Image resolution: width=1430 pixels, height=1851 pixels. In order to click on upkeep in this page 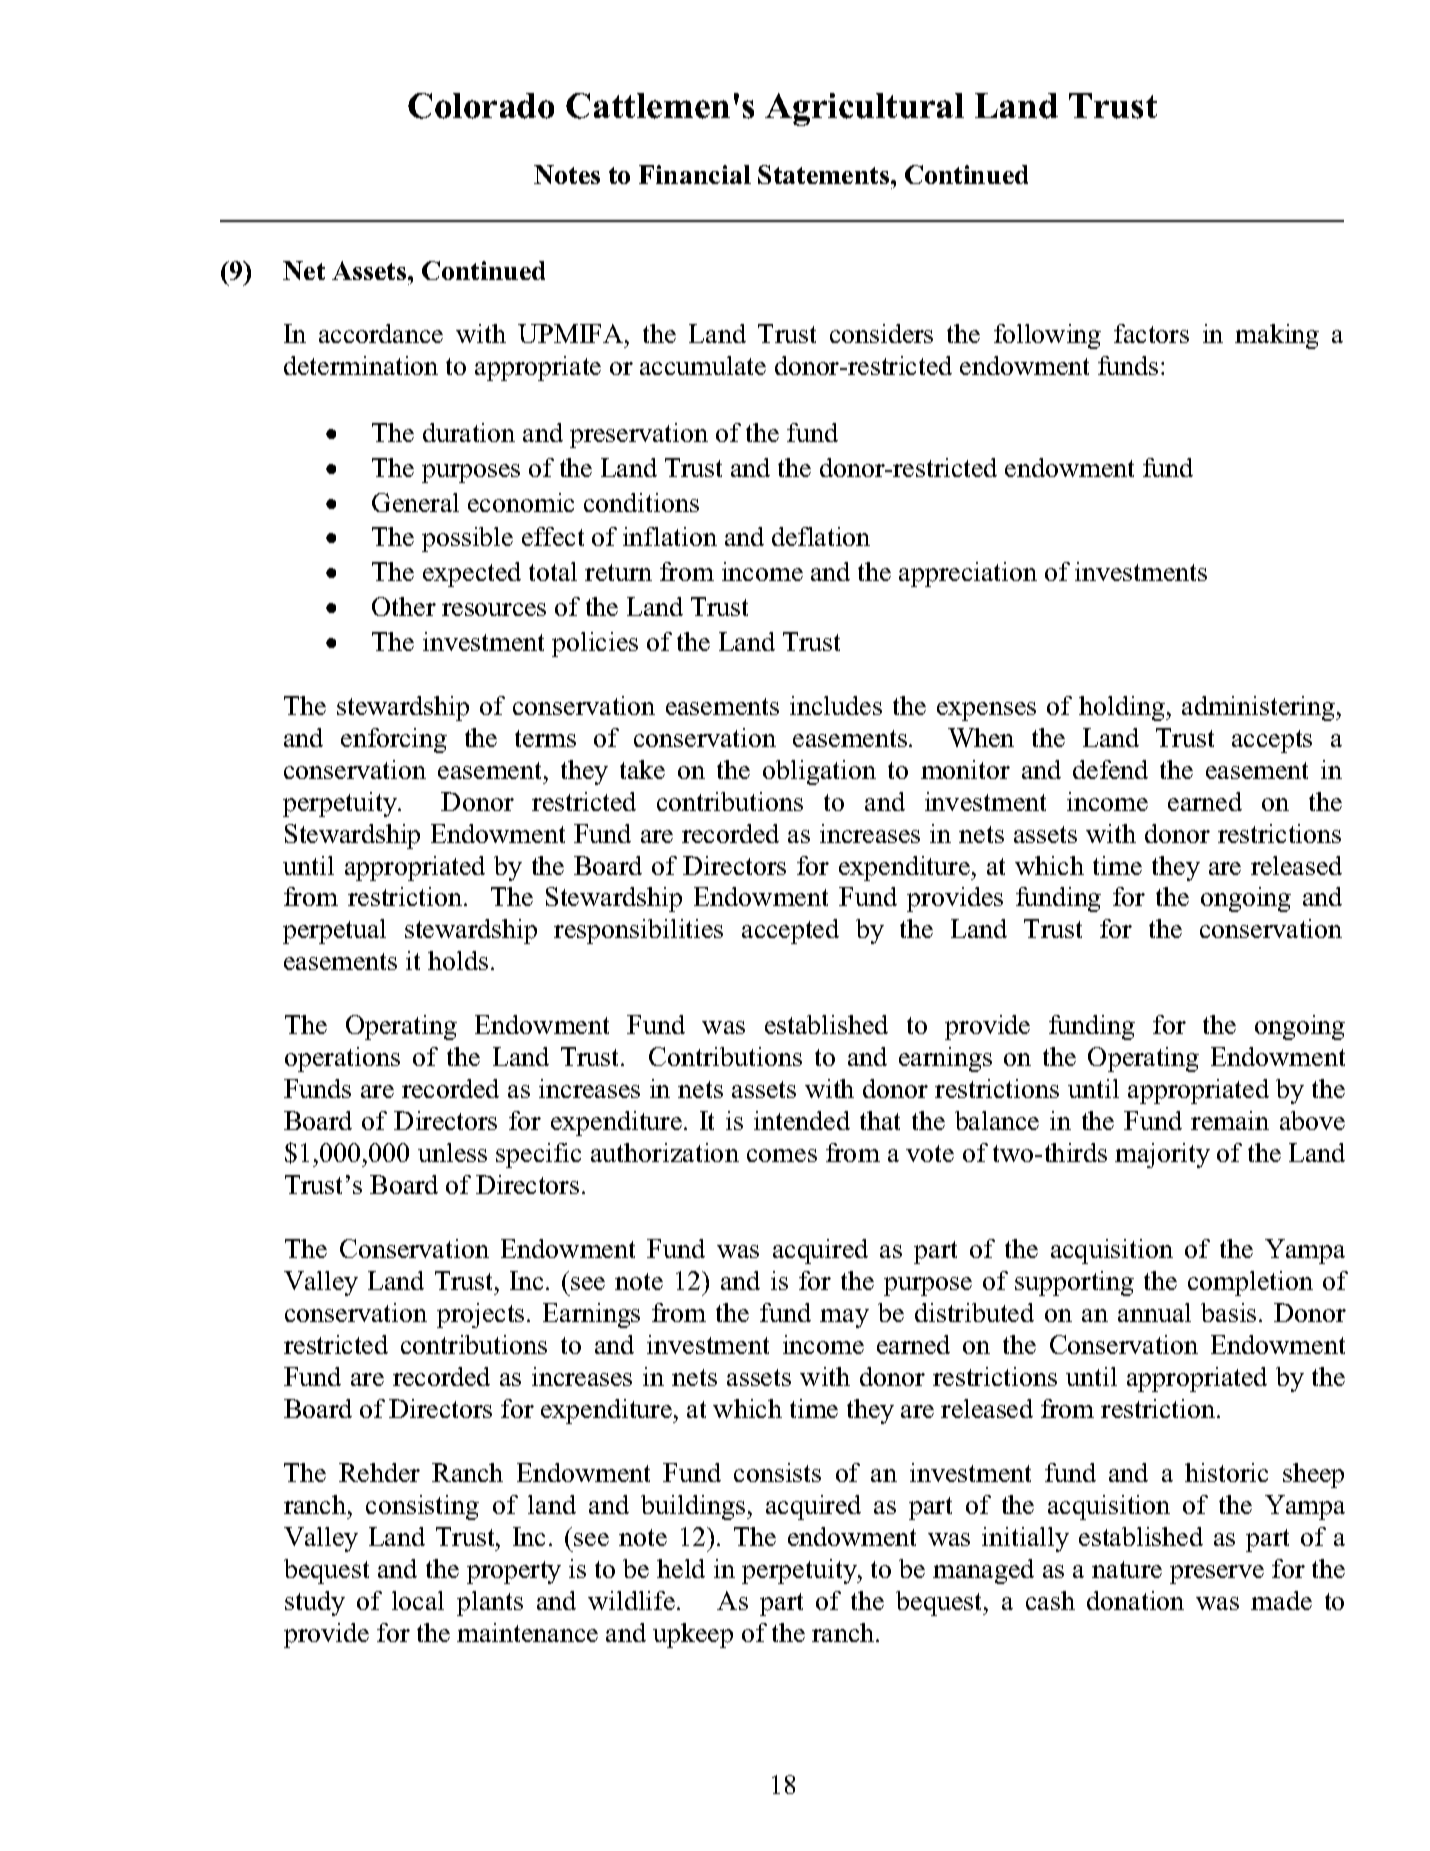, I will do `click(693, 1635)`.
